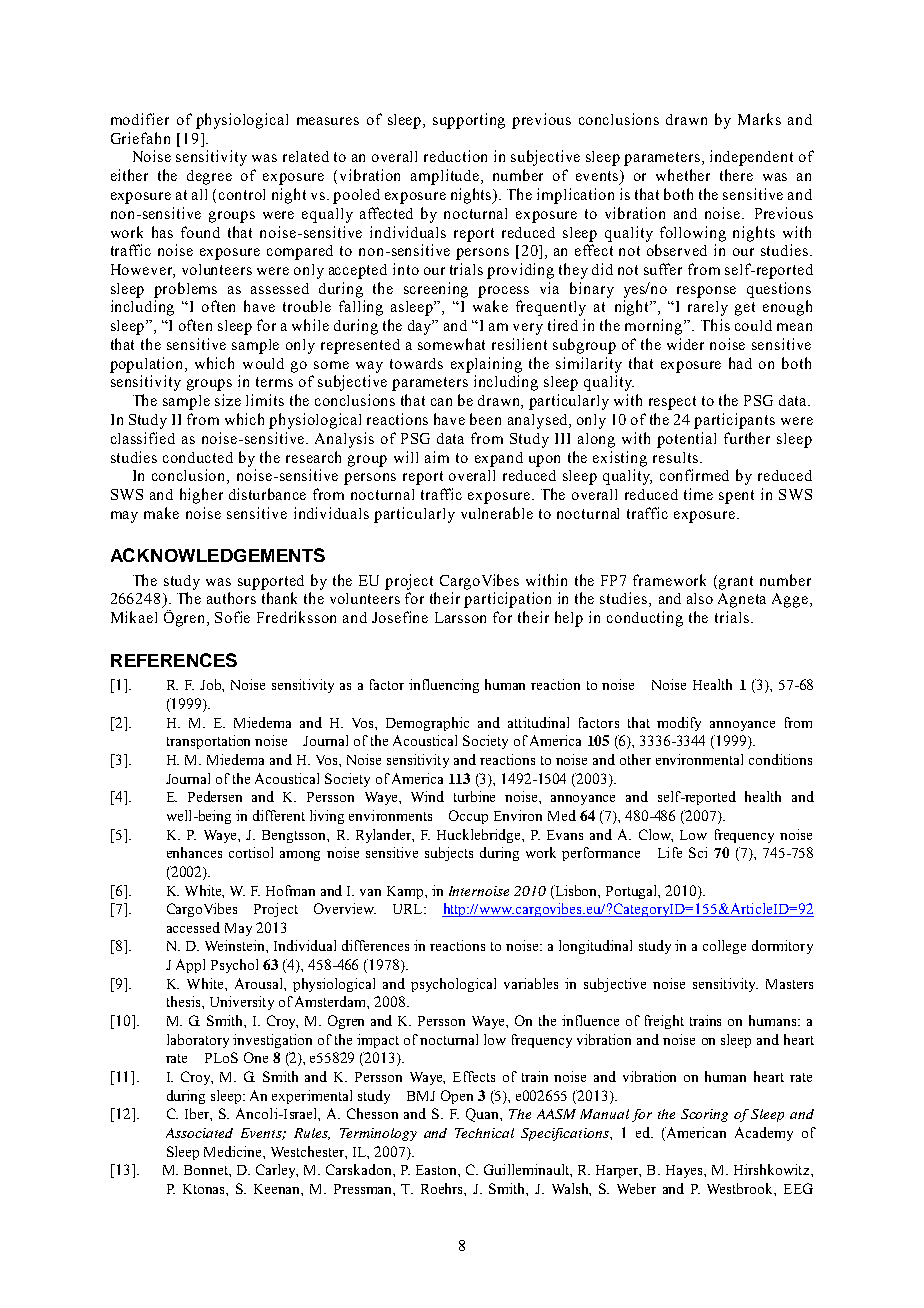  What do you see at coordinates (209, 177) in the page?
I see `degree` at bounding box center [209, 177].
